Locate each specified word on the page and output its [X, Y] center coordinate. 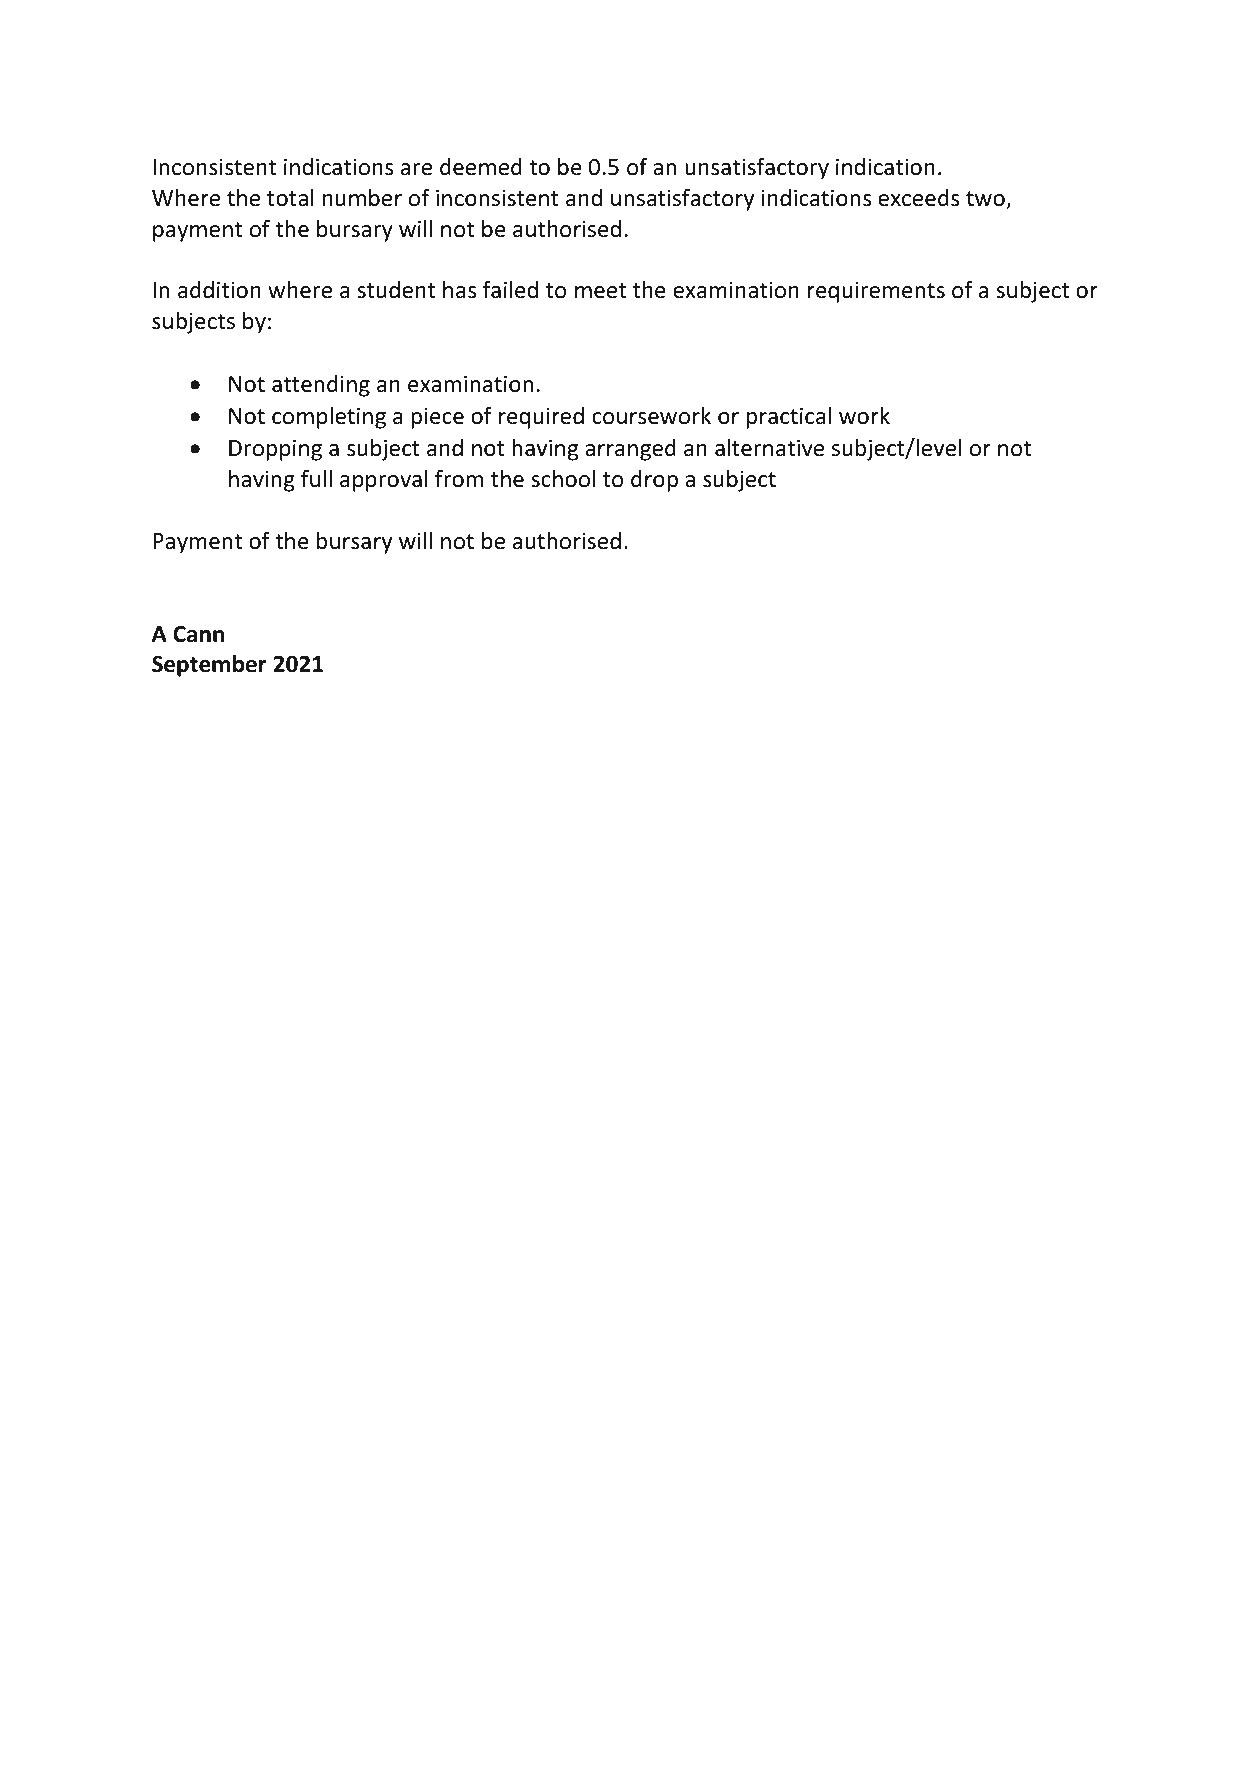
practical [789, 418]
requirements [876, 292]
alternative [769, 448]
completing [329, 418]
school [563, 479]
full [316, 478]
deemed [481, 167]
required [541, 418]
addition [219, 290]
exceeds [918, 198]
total [290, 198]
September [209, 666]
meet [600, 291]
